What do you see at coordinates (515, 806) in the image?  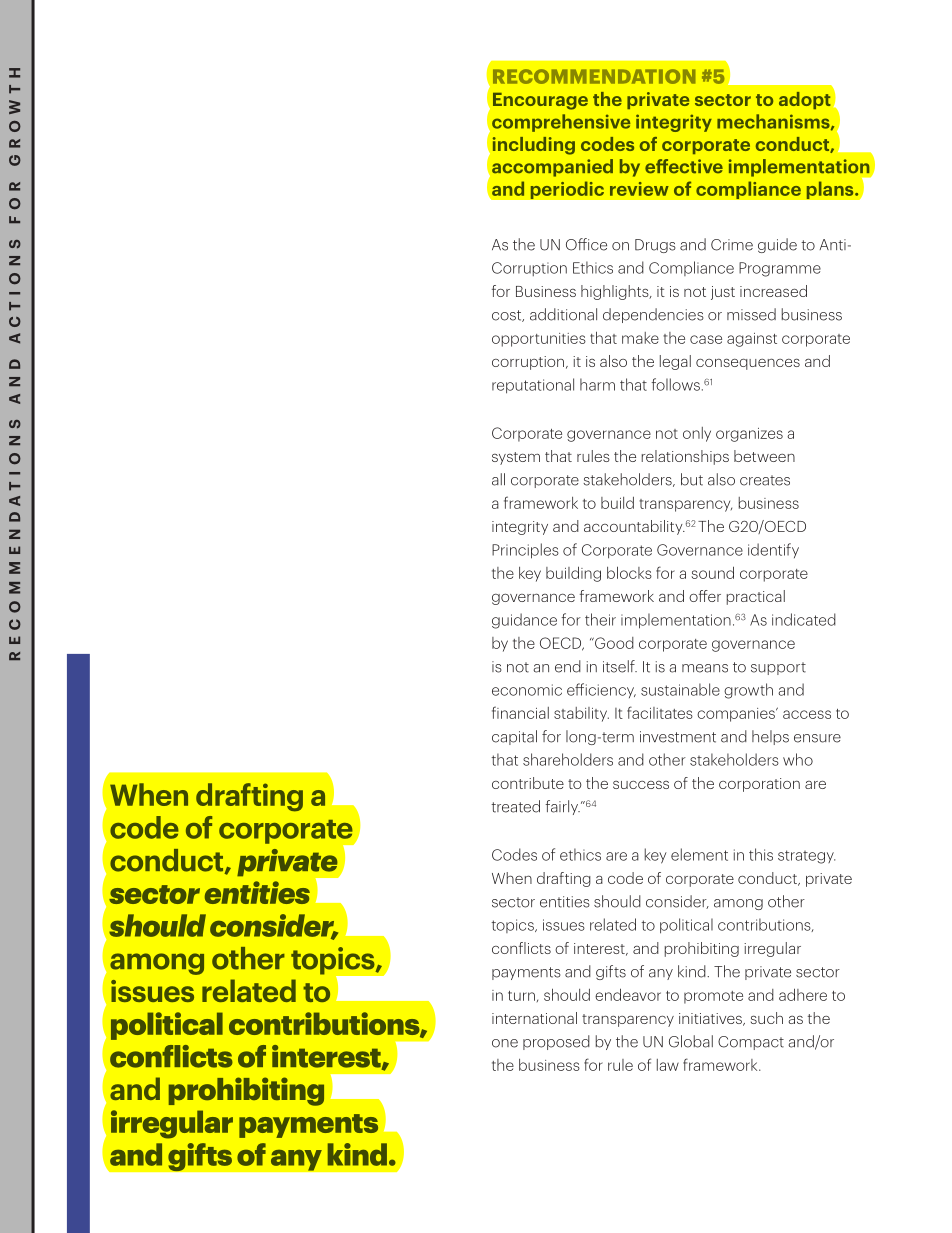 I see `treated` at bounding box center [515, 806].
